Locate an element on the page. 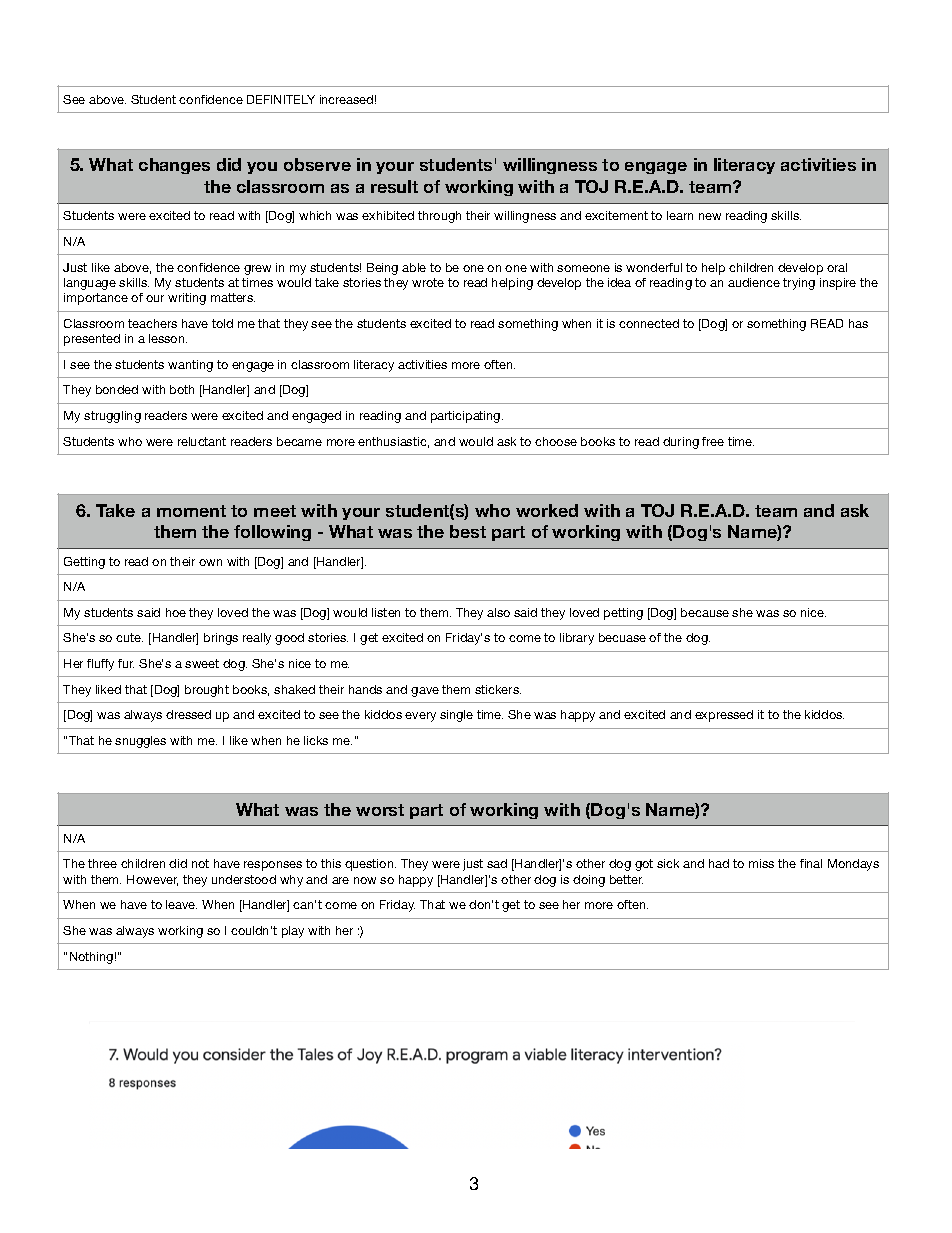 This image has height=1233, width=952. sad is located at coordinates (497, 863).
